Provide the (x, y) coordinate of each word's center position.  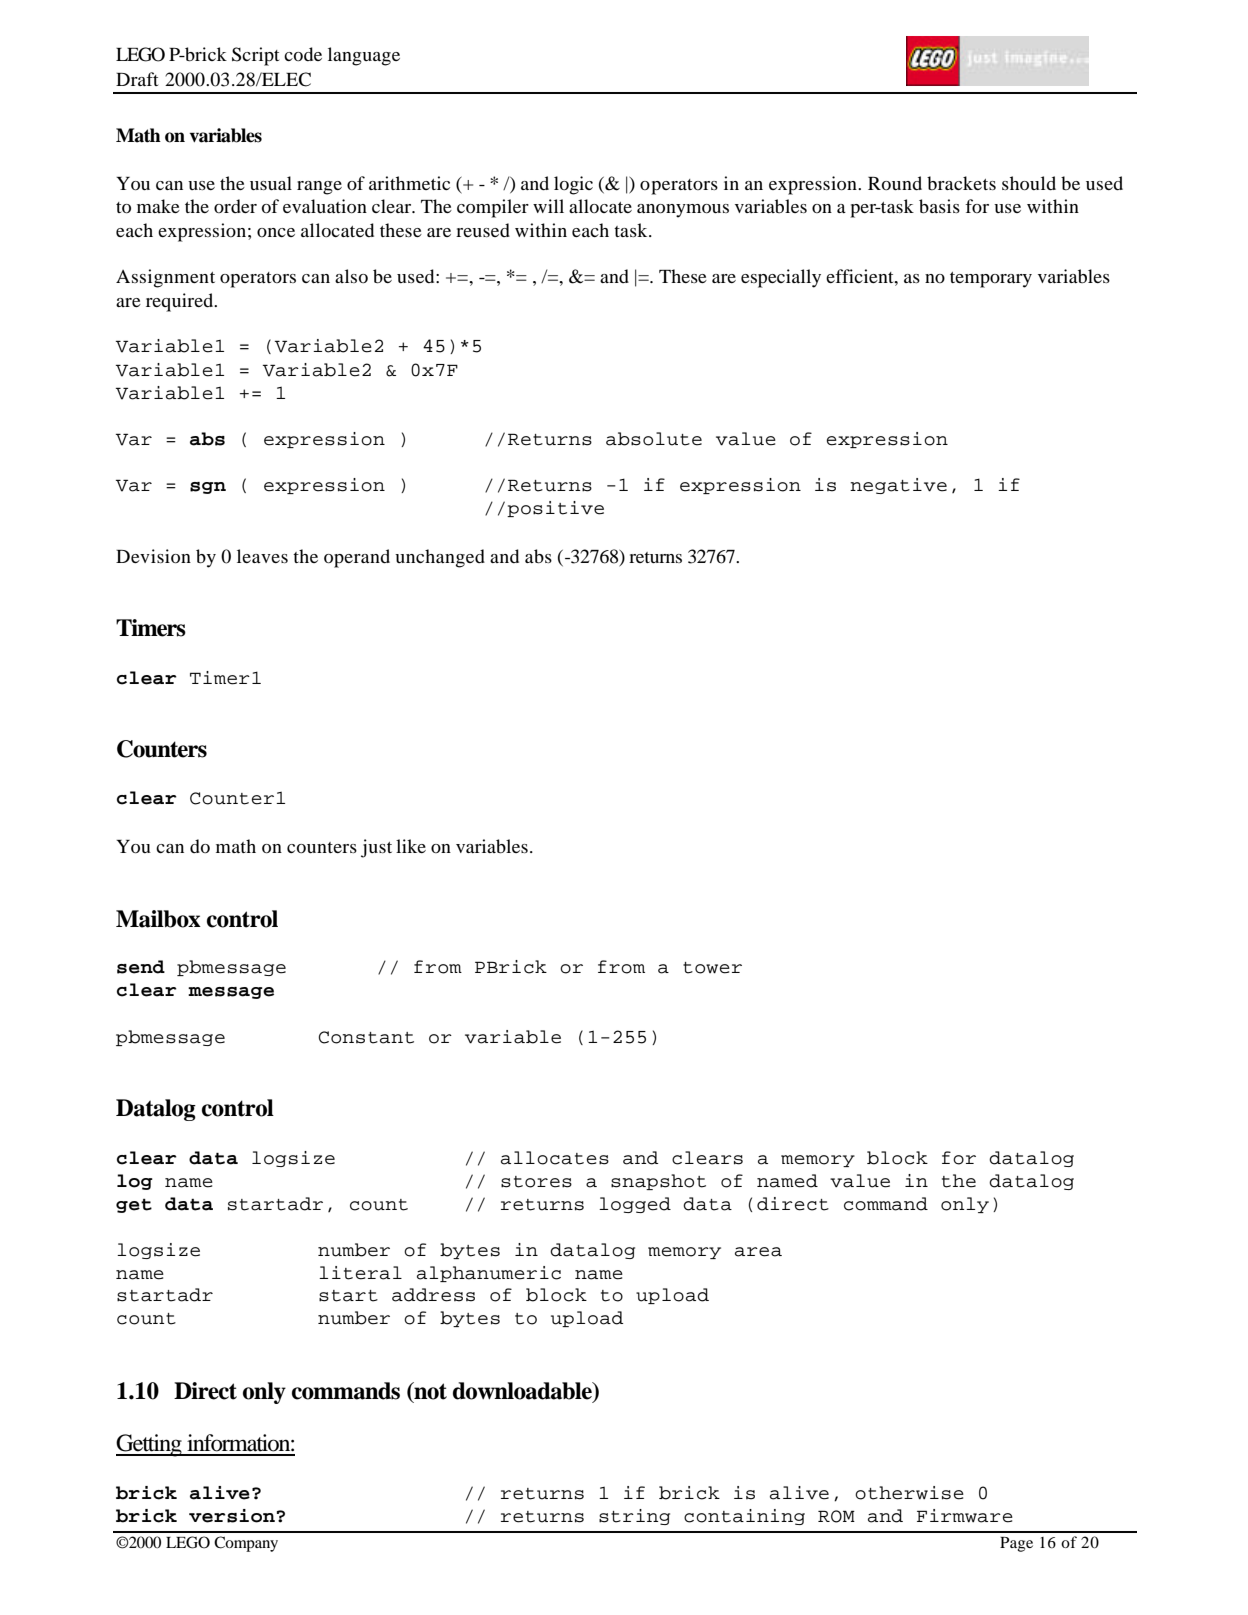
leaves (262, 556)
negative (898, 486)
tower (712, 968)
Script (255, 56)
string (634, 1517)
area (758, 1252)
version (232, 1516)
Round (895, 183)
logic (573, 185)
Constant (366, 1037)
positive (555, 509)
